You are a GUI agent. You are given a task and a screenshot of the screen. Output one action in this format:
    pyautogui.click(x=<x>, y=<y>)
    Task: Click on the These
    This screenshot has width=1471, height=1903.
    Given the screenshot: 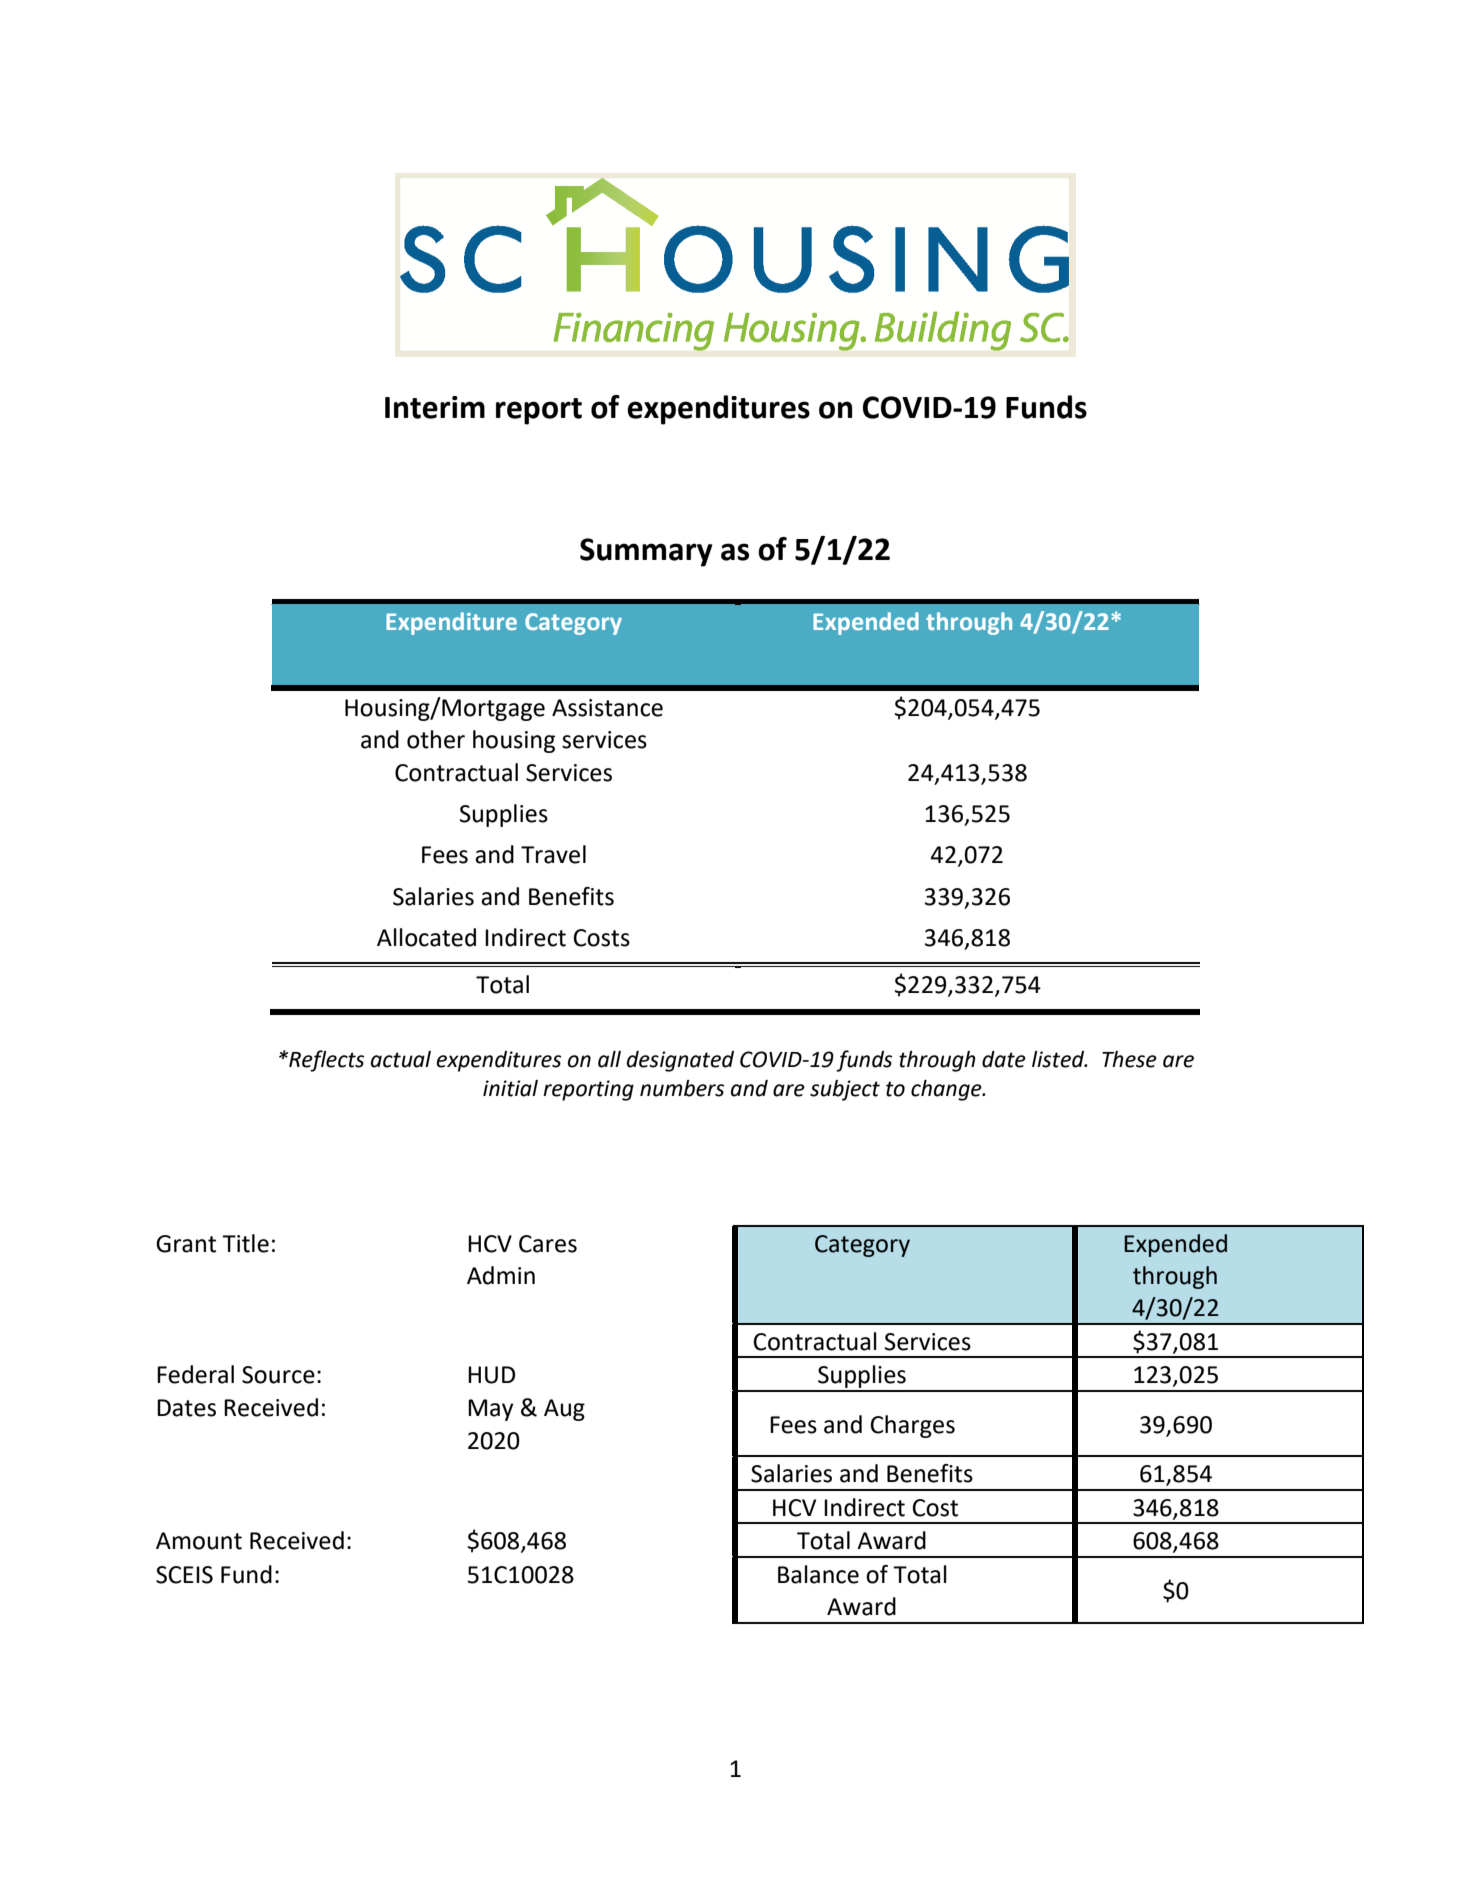 What is the action you would take?
    pyautogui.click(x=1129, y=1059)
